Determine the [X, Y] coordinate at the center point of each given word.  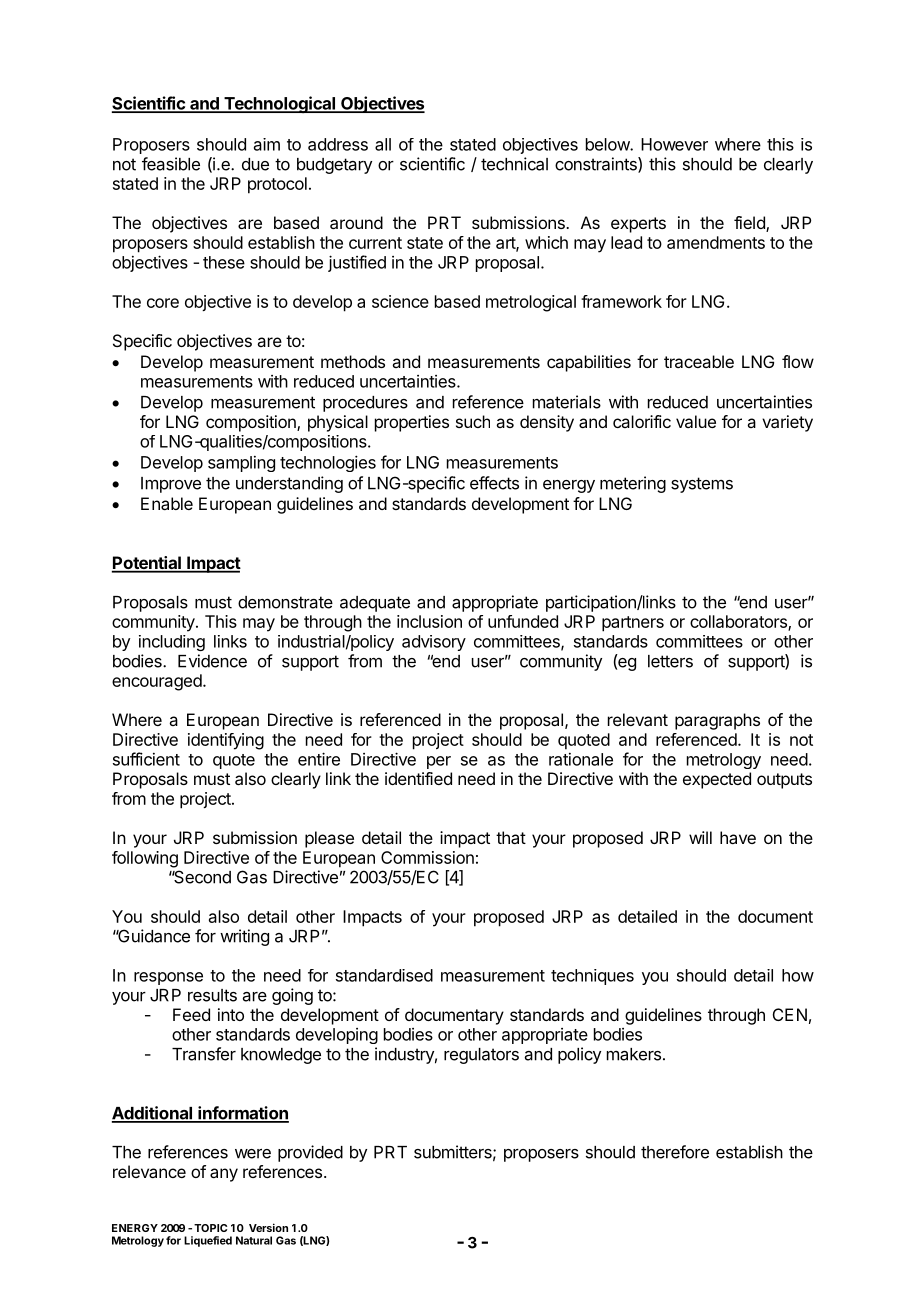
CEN [790, 1014]
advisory [434, 643]
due [255, 164]
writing [244, 937]
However [674, 144]
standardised [384, 975]
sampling [241, 464]
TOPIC [210, 1228]
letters [670, 661]
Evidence [212, 661]
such [473, 421]
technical [514, 164]
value [696, 421]
